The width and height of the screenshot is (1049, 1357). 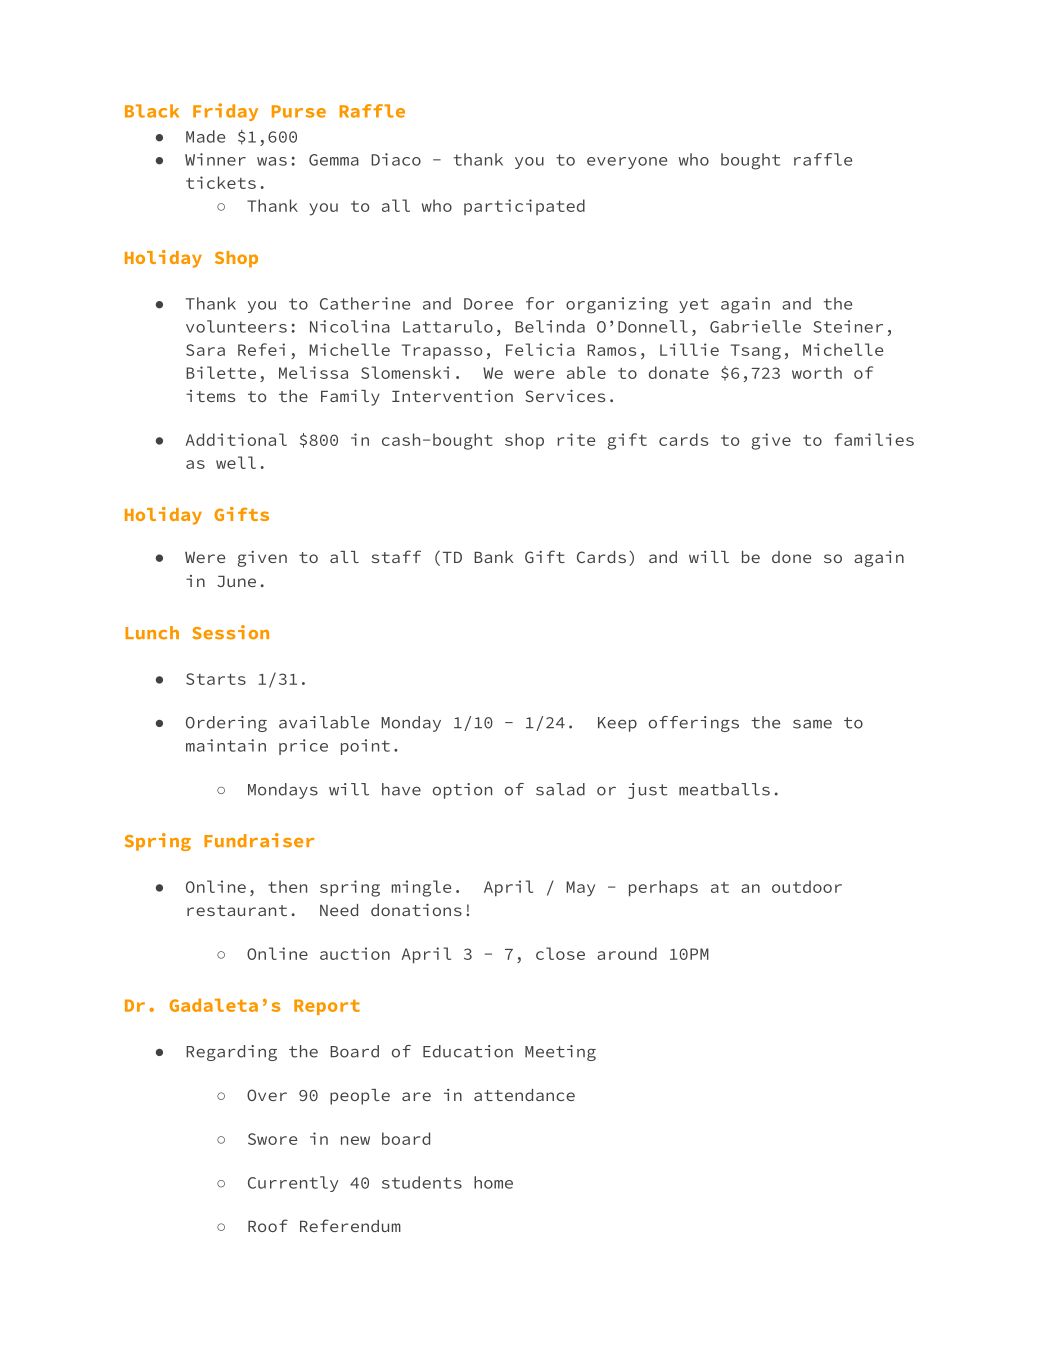 What do you see at coordinates (812, 724) in the screenshot?
I see `same` at bounding box center [812, 724].
